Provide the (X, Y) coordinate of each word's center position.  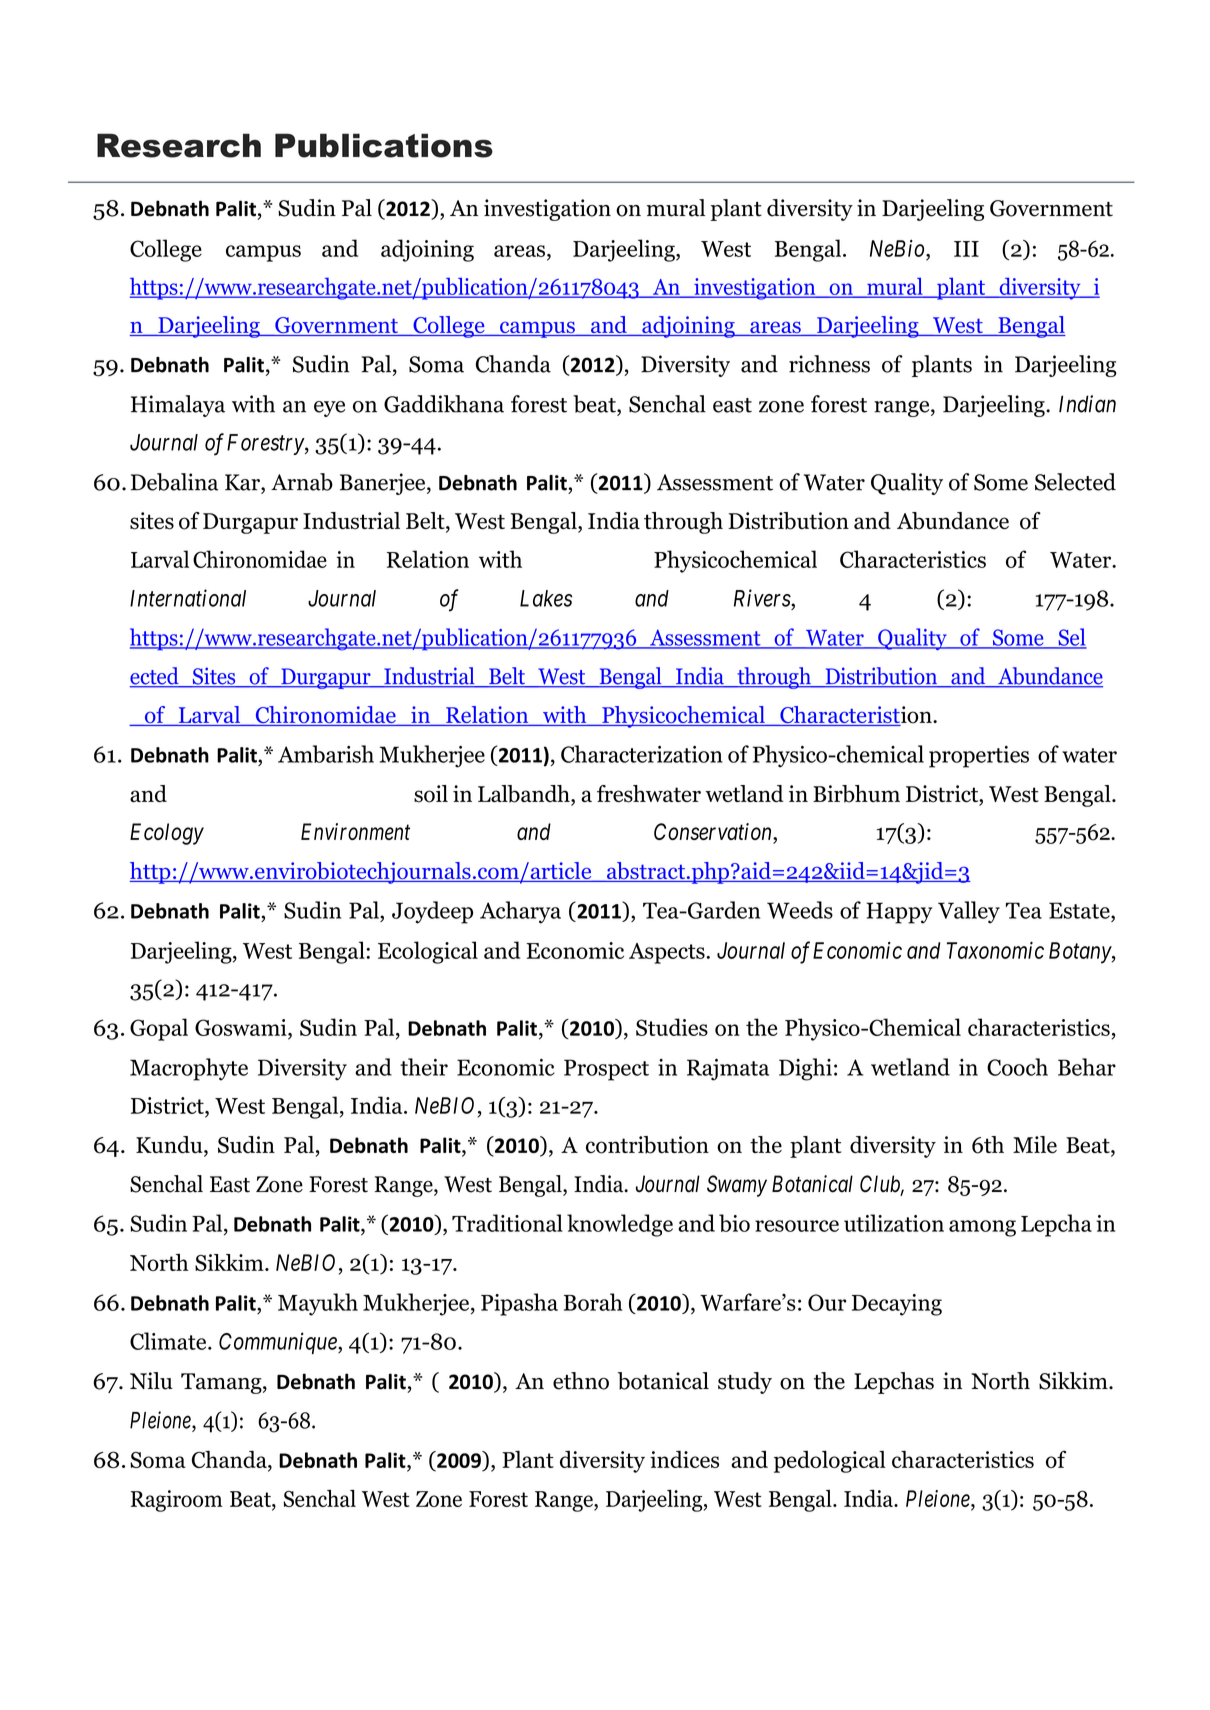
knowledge (620, 1225)
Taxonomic (995, 950)
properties (979, 757)
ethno (581, 1381)
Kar (243, 482)
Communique (279, 1343)
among (982, 1228)
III (966, 249)
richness (829, 364)
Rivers (763, 598)
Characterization (642, 754)
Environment (355, 831)
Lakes (546, 598)
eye (329, 409)
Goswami (242, 1027)
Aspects (667, 953)
